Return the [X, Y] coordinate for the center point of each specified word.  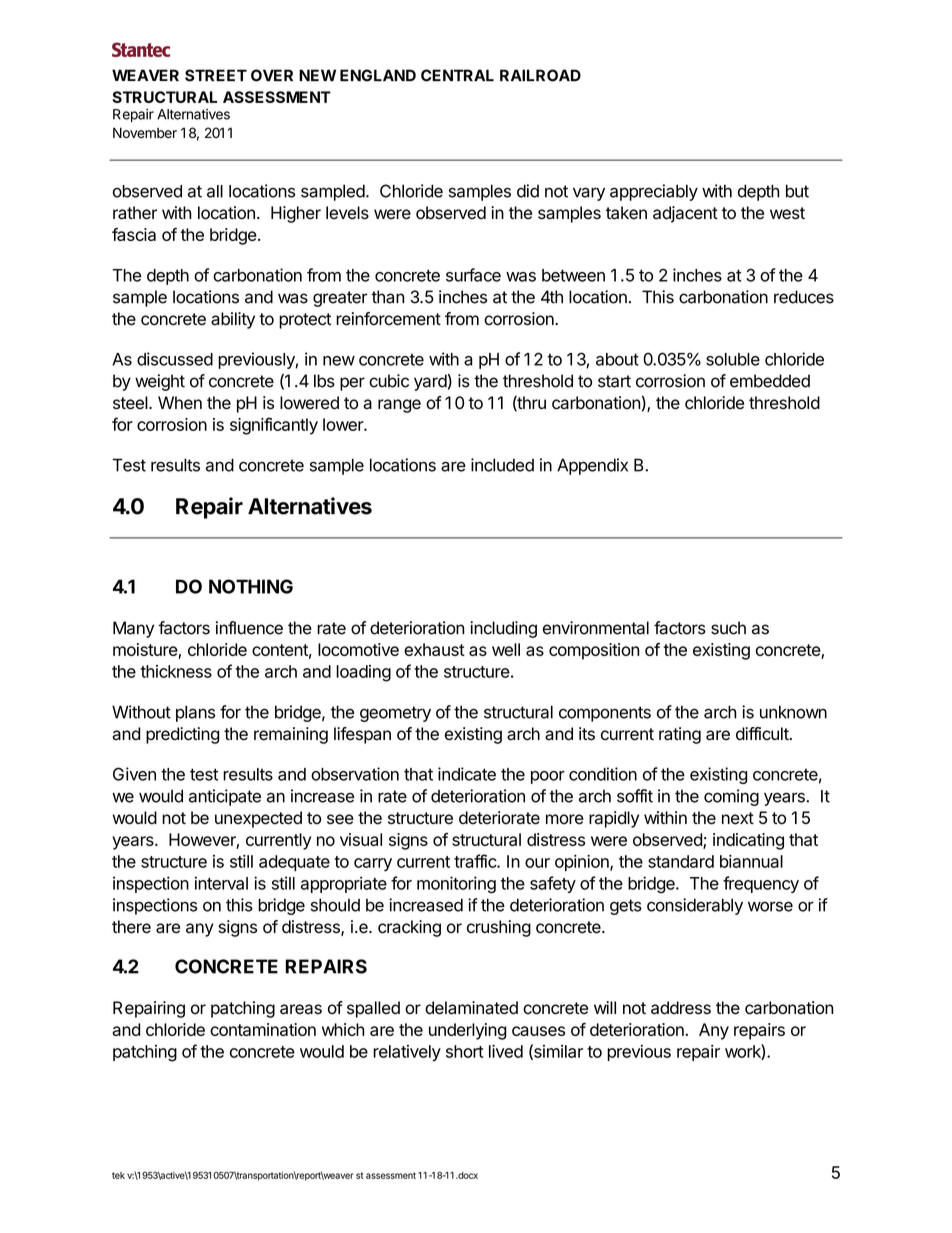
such [728, 628]
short [465, 1051]
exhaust [434, 649]
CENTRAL [457, 75]
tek [118, 1175]
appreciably [654, 192]
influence [249, 628]
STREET [216, 75]
